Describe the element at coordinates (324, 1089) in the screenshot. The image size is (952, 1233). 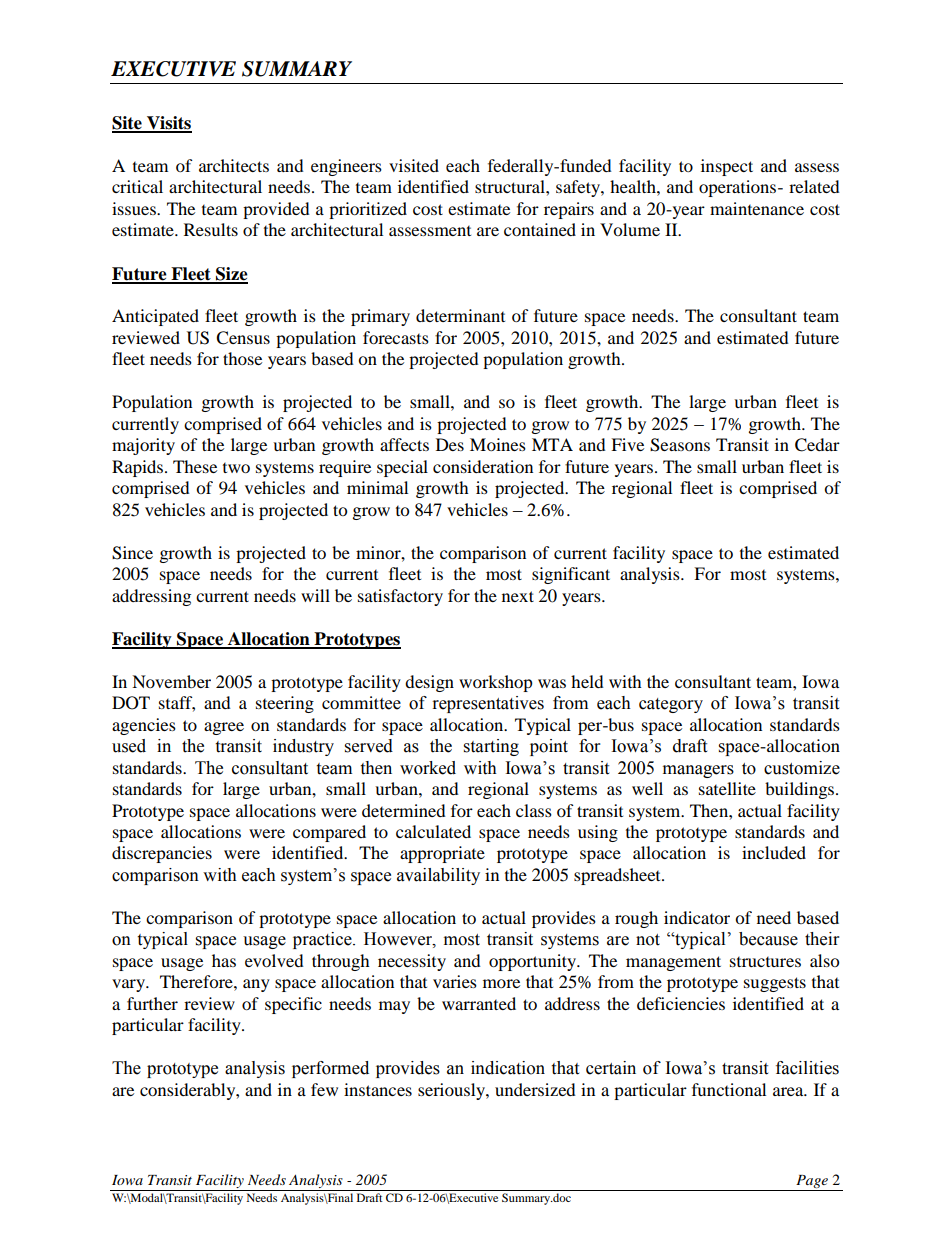
I see `few` at that location.
